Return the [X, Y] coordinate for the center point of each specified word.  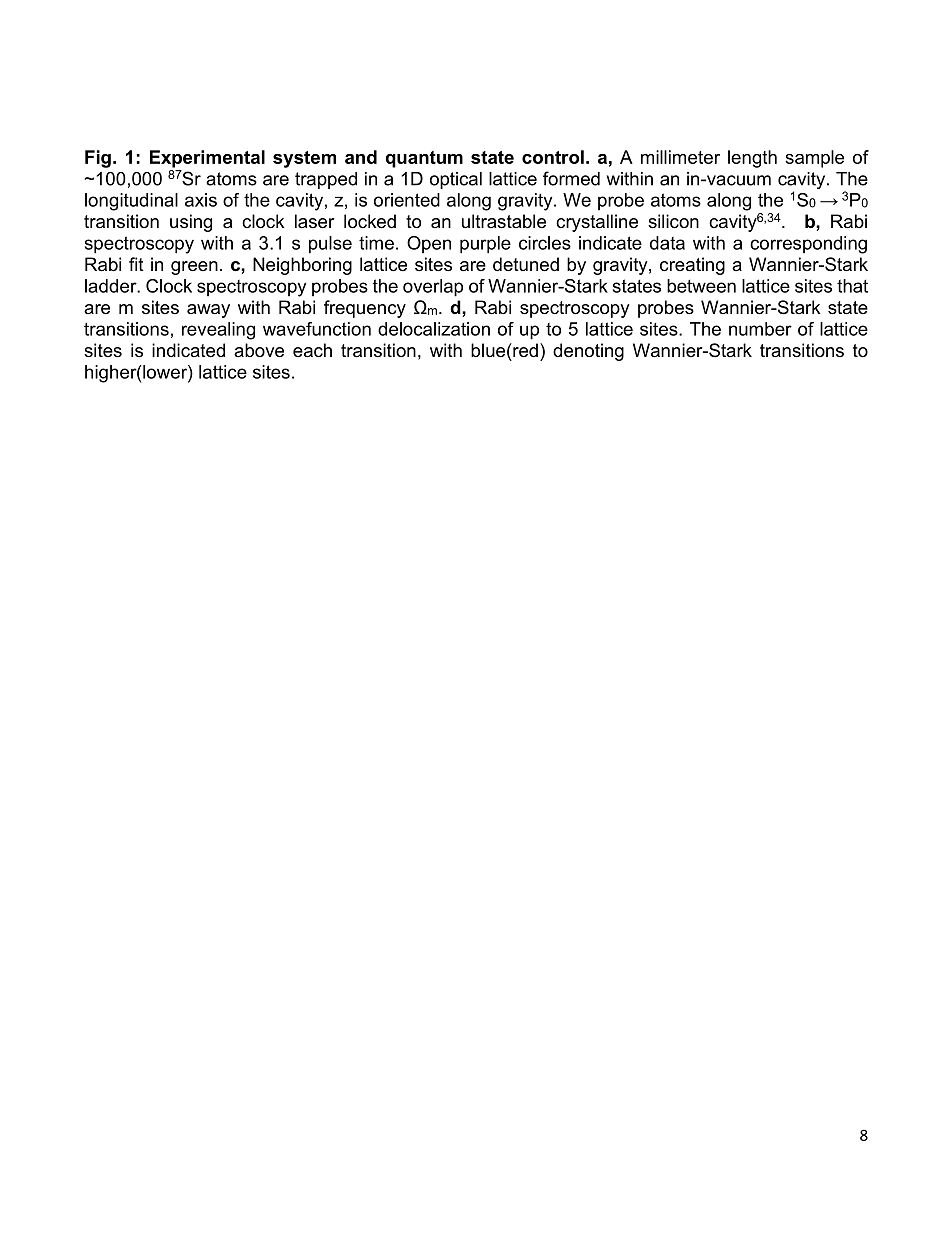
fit [136, 264]
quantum [424, 159]
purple [485, 245]
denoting [588, 352]
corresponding [808, 245]
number [760, 329]
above [259, 350]
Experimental [207, 159]
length [752, 159]
